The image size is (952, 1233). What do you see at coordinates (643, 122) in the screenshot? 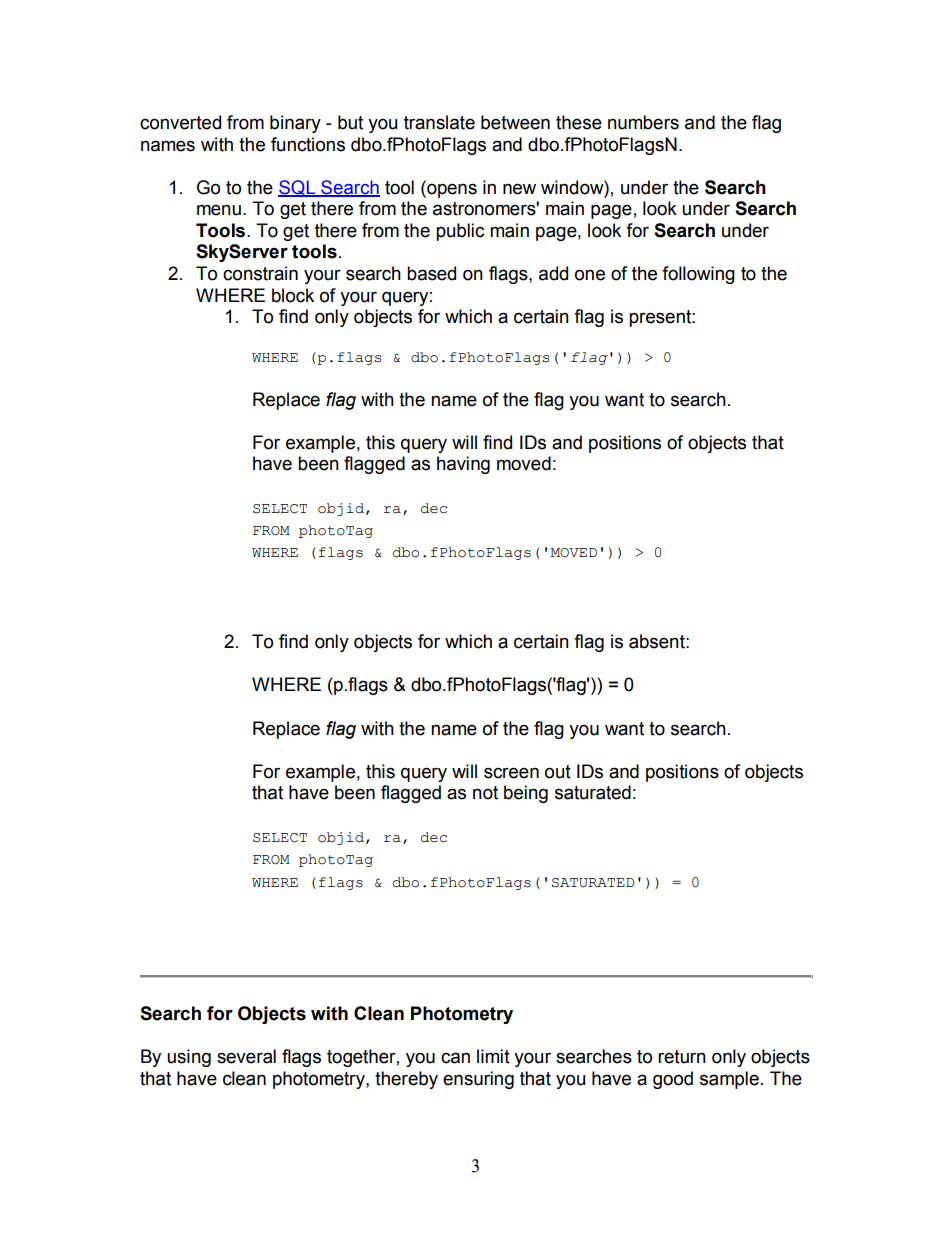
I see `numbers` at bounding box center [643, 122].
